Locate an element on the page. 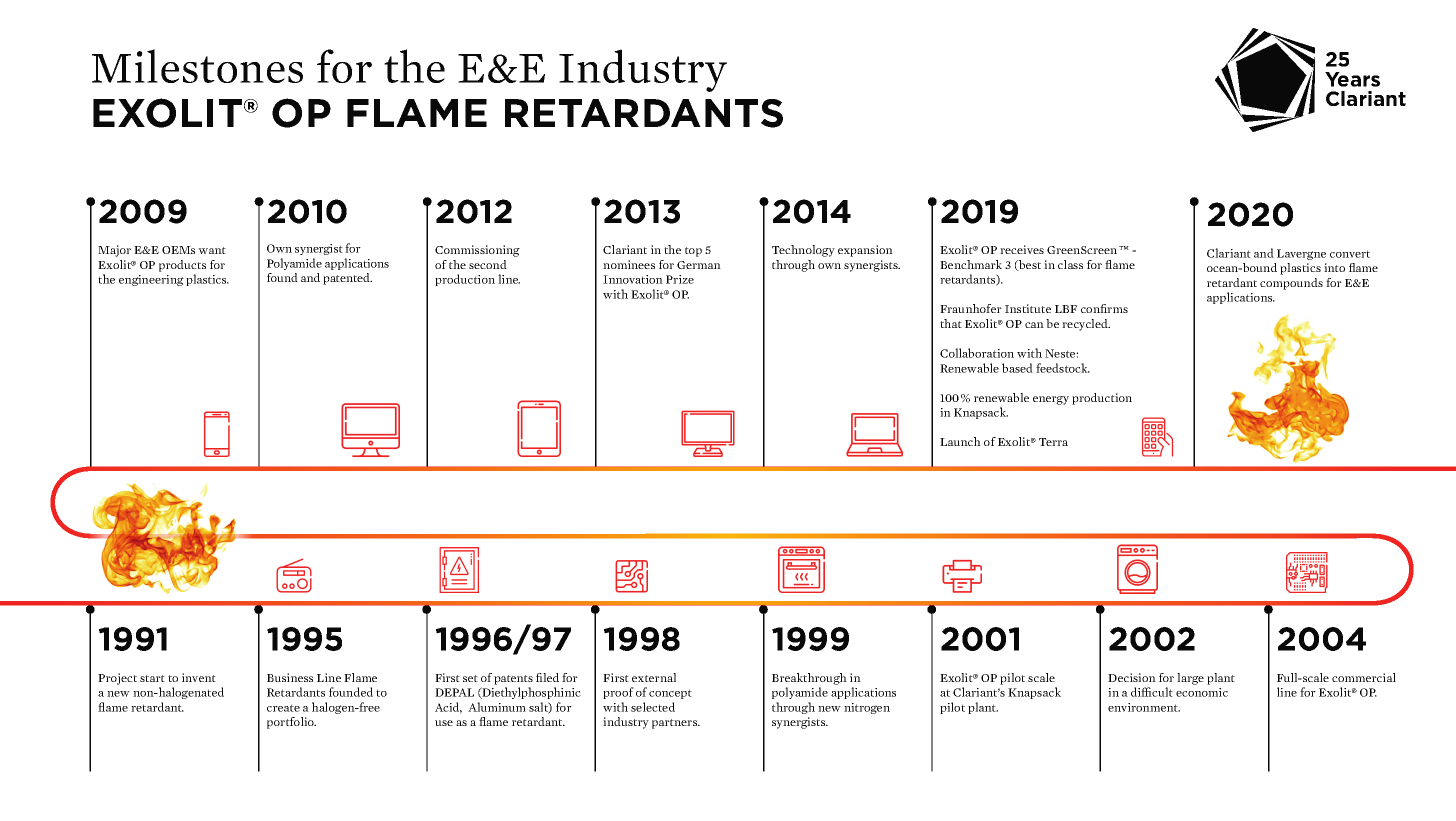 The width and height of the document is (1456, 821). patented is located at coordinates (347, 279).
